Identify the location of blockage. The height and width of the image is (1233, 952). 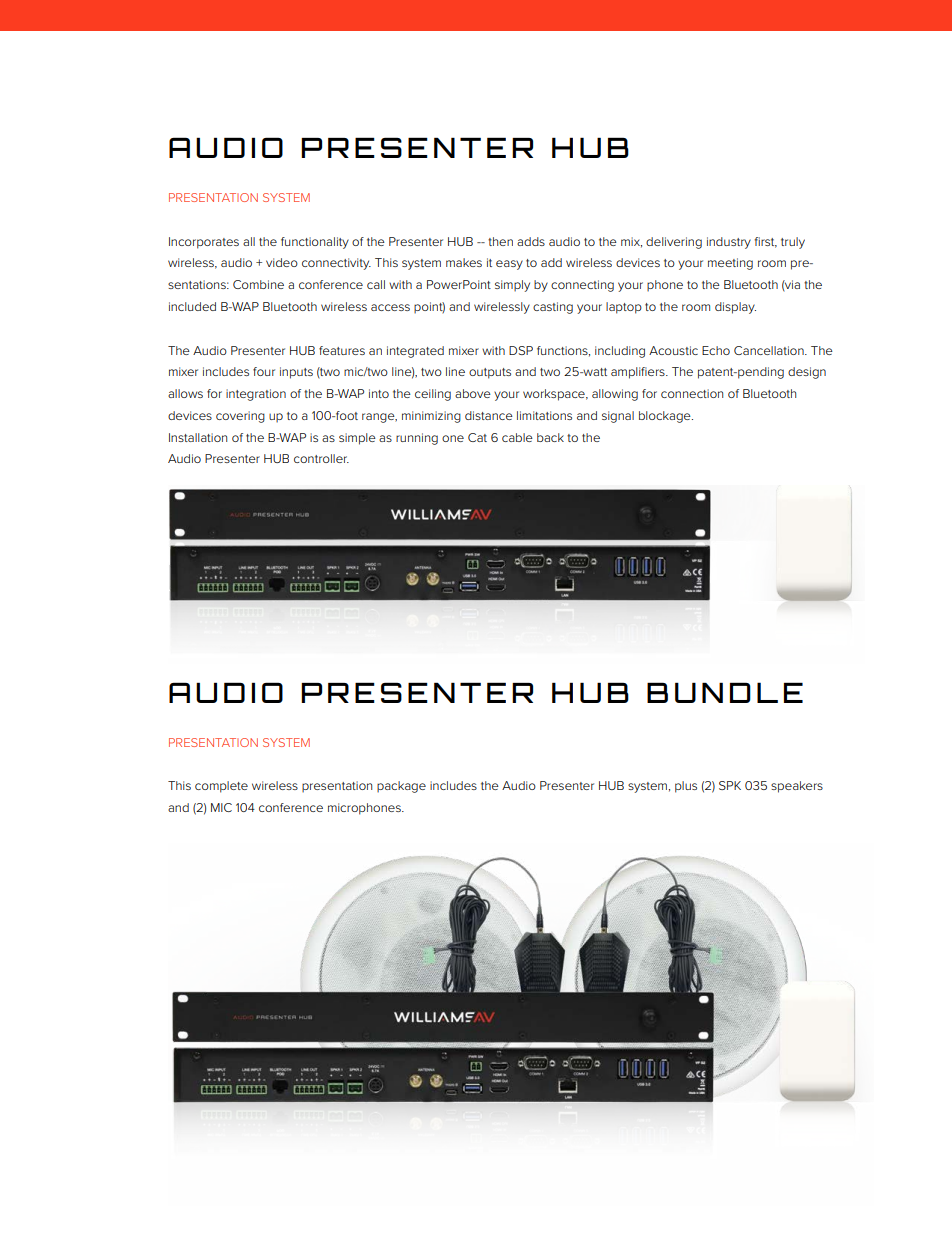
(666, 417).
